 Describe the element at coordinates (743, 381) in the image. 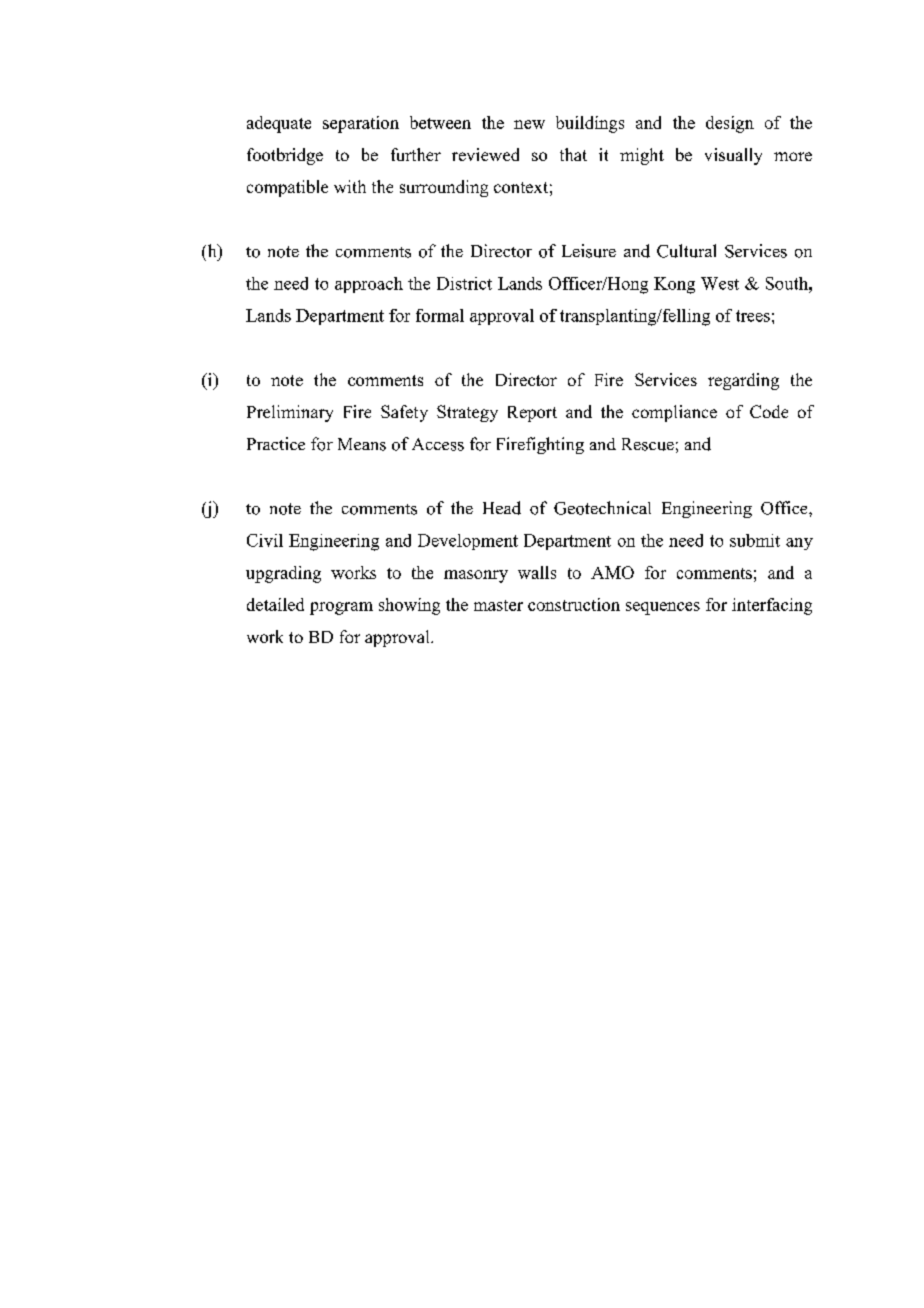

I see `regarding` at that location.
